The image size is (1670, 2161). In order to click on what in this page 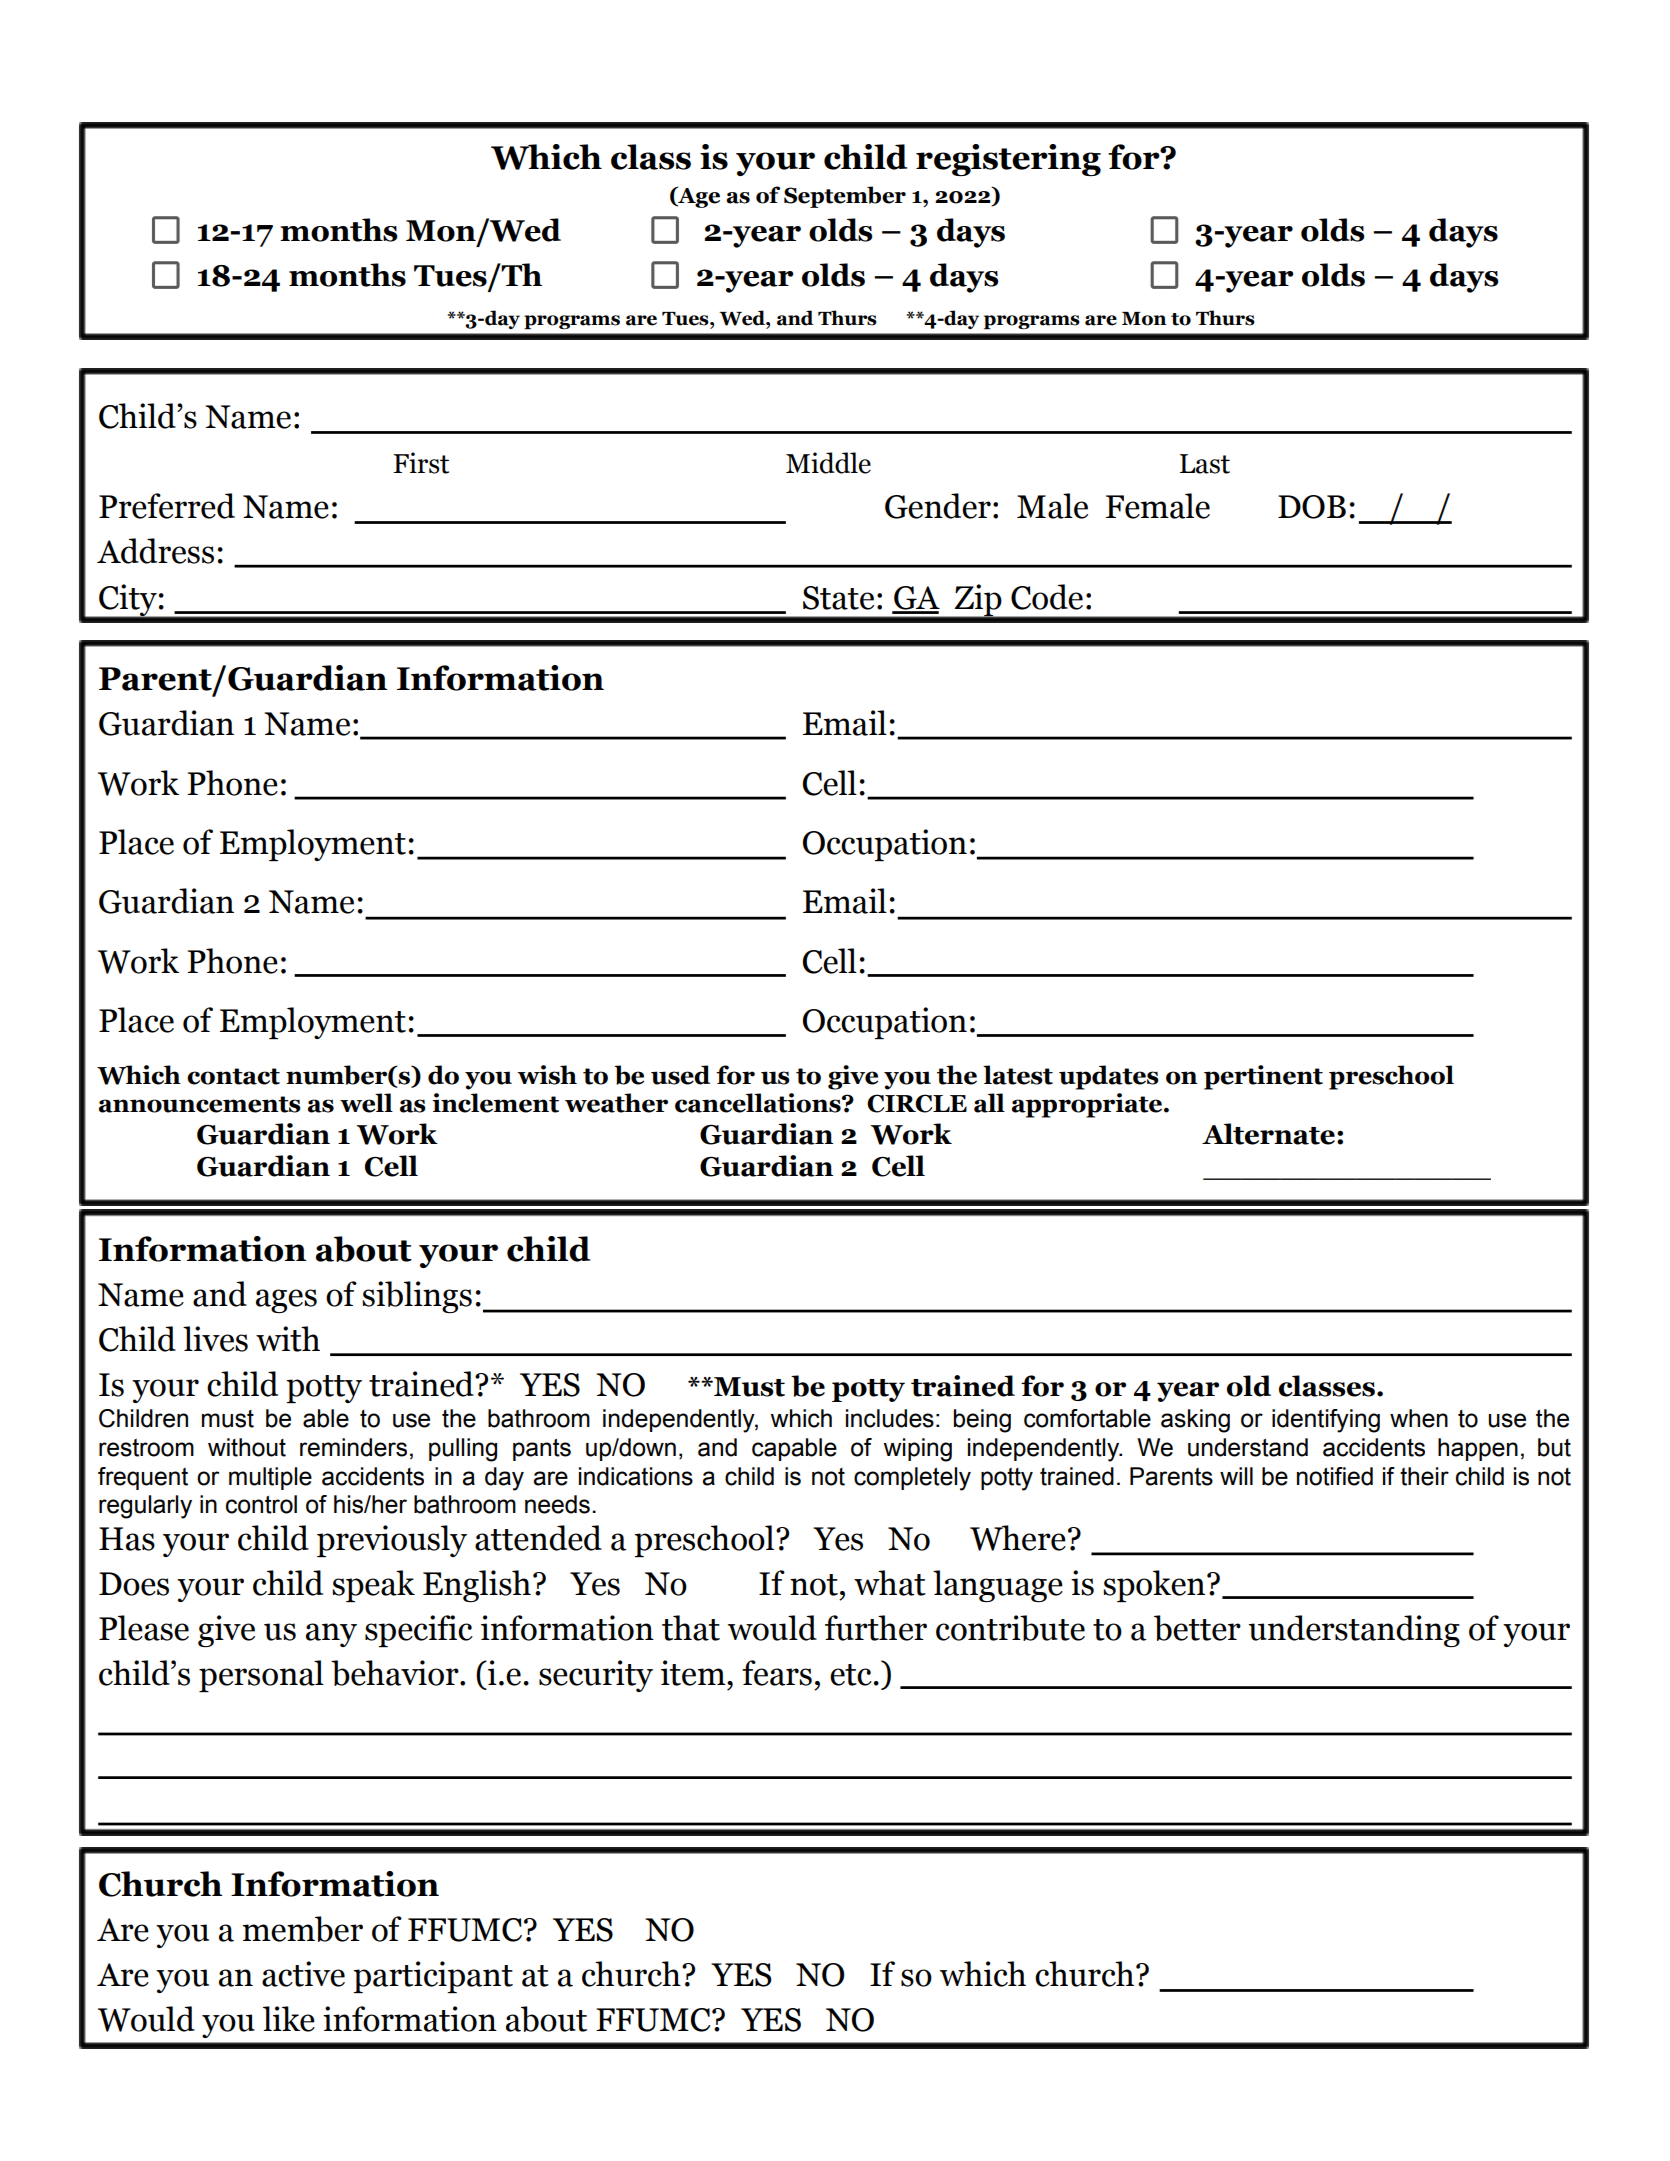, I will do `click(890, 1583)`.
